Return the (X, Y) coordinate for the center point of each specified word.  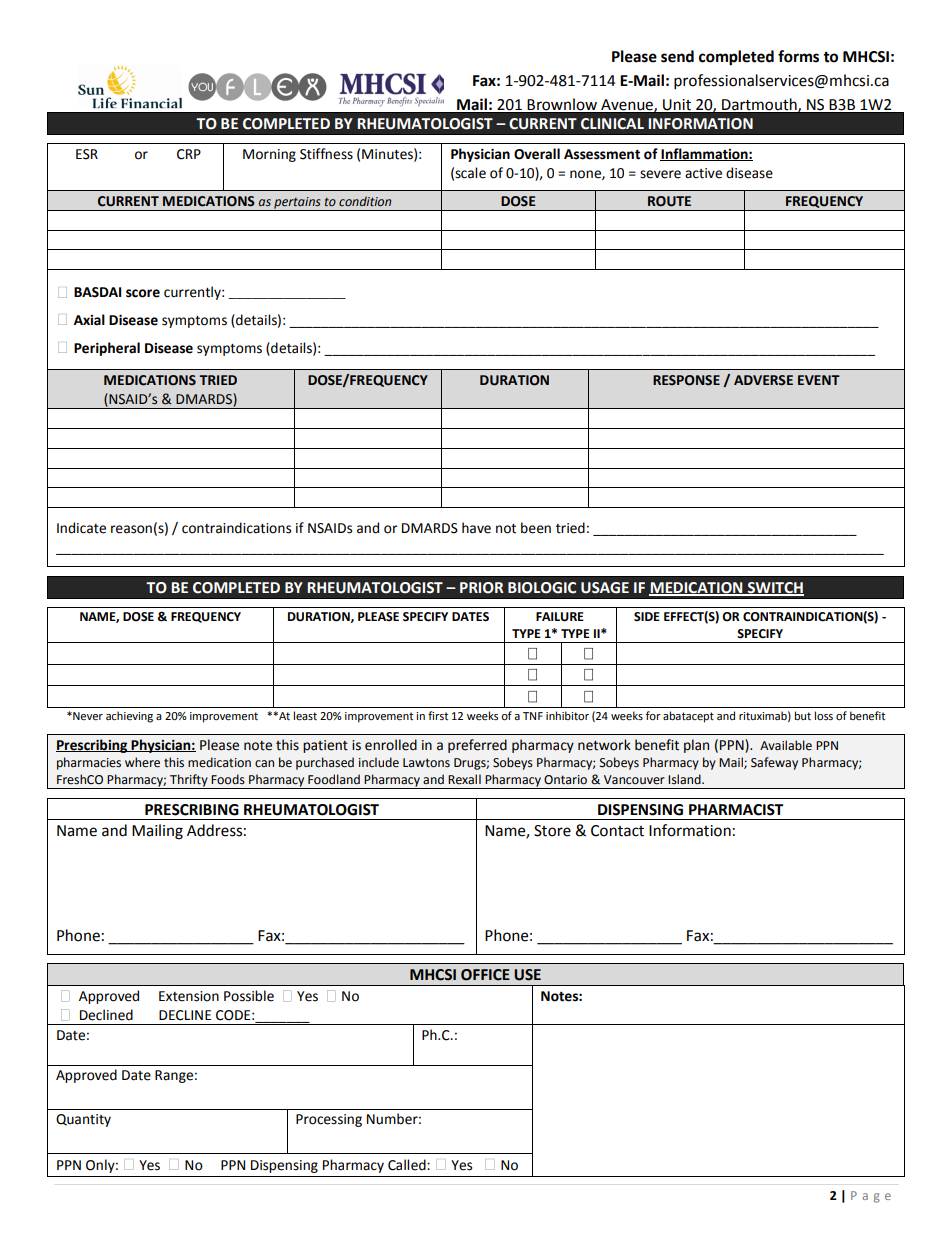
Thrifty (189, 781)
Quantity (83, 1120)
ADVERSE (763, 380)
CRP (189, 154)
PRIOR (482, 588)
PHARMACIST (736, 810)
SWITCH (775, 588)
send (677, 56)
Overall (537, 154)
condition (365, 201)
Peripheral (107, 349)
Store (552, 831)
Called (408, 1165)
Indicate (81, 528)
